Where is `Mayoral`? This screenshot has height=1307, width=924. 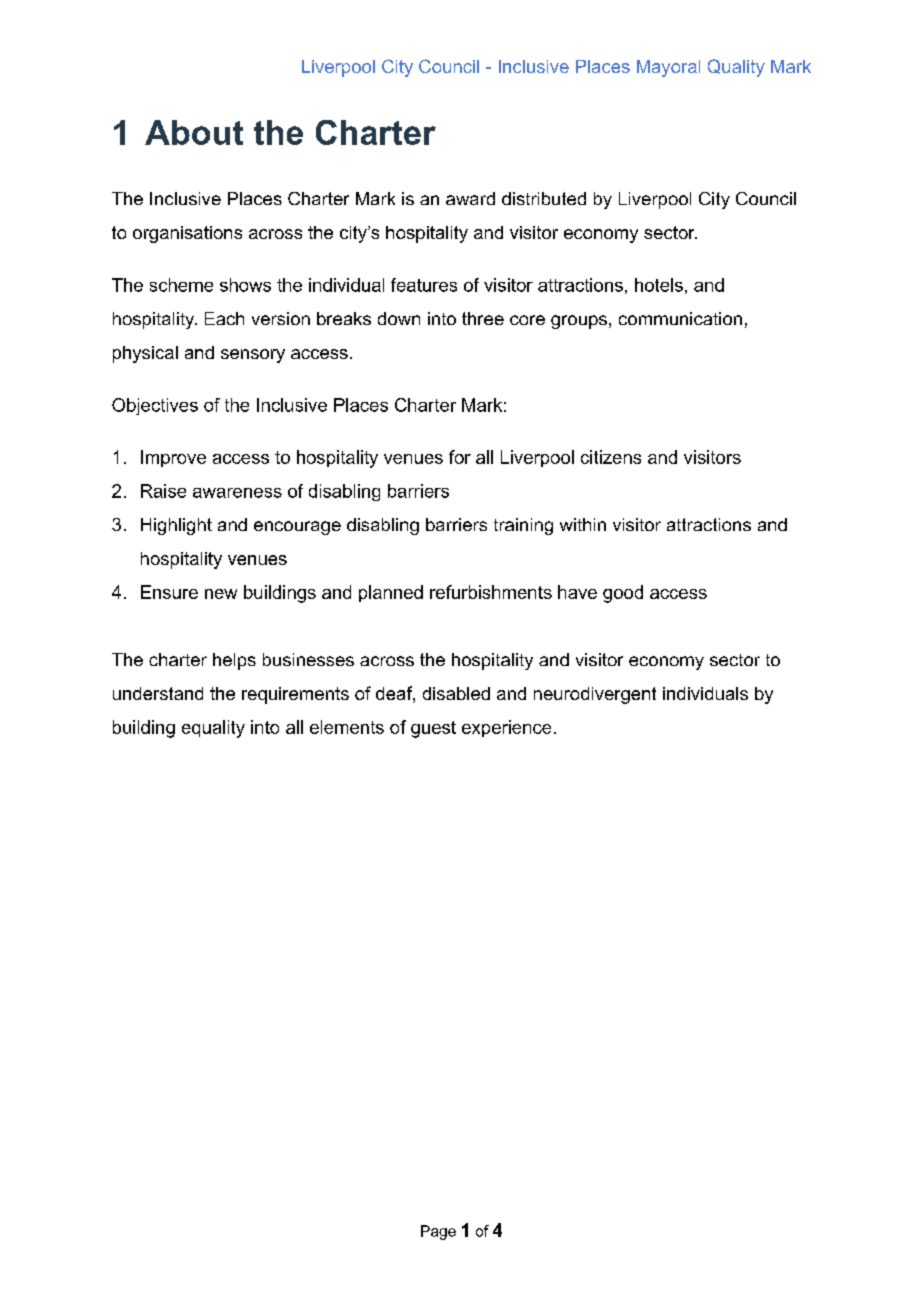
Mayoral is located at coordinates (668, 68).
